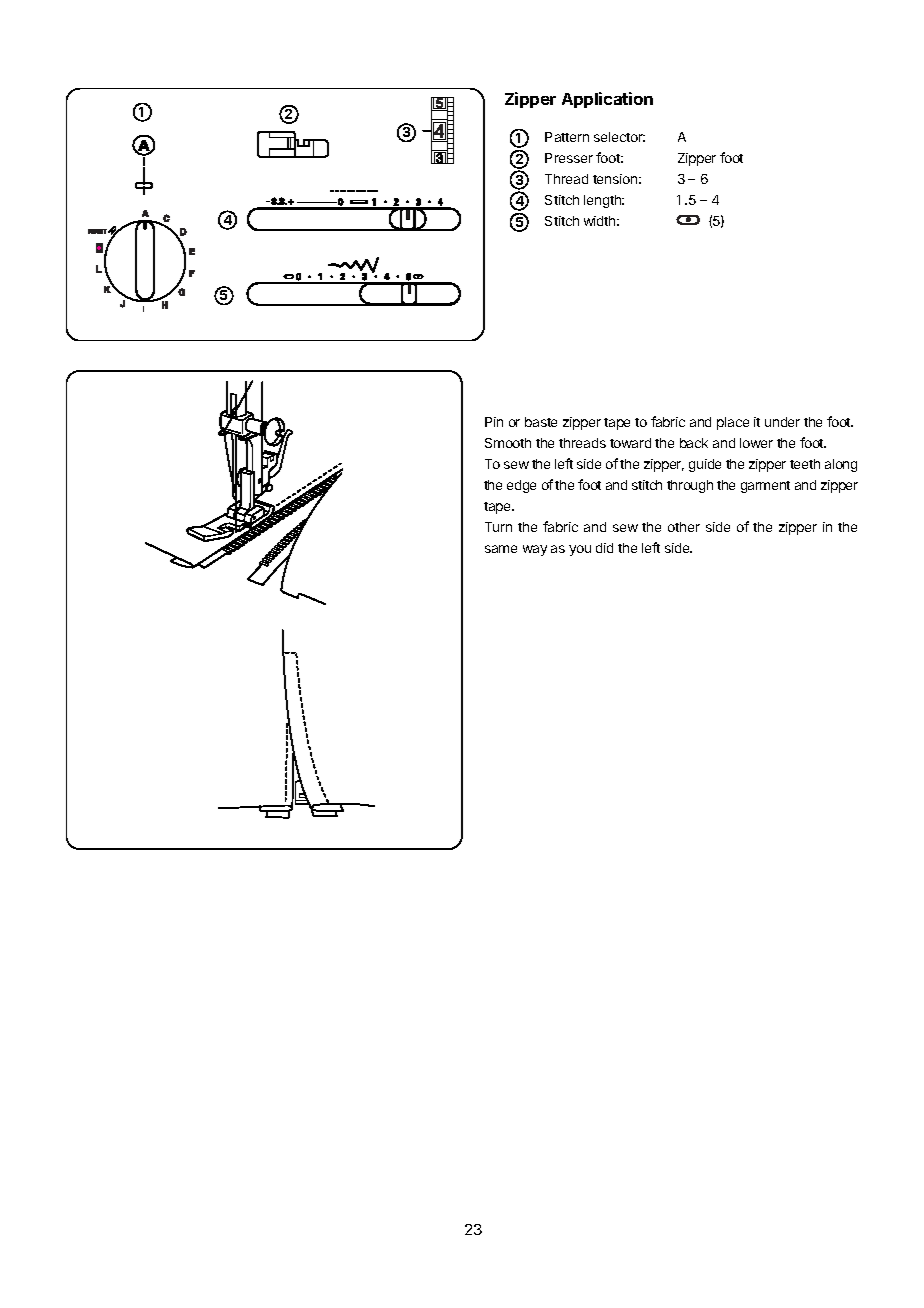 The width and height of the screenshot is (924, 1308). Describe the element at coordinates (782, 422) in the screenshot. I see `under` at that location.
